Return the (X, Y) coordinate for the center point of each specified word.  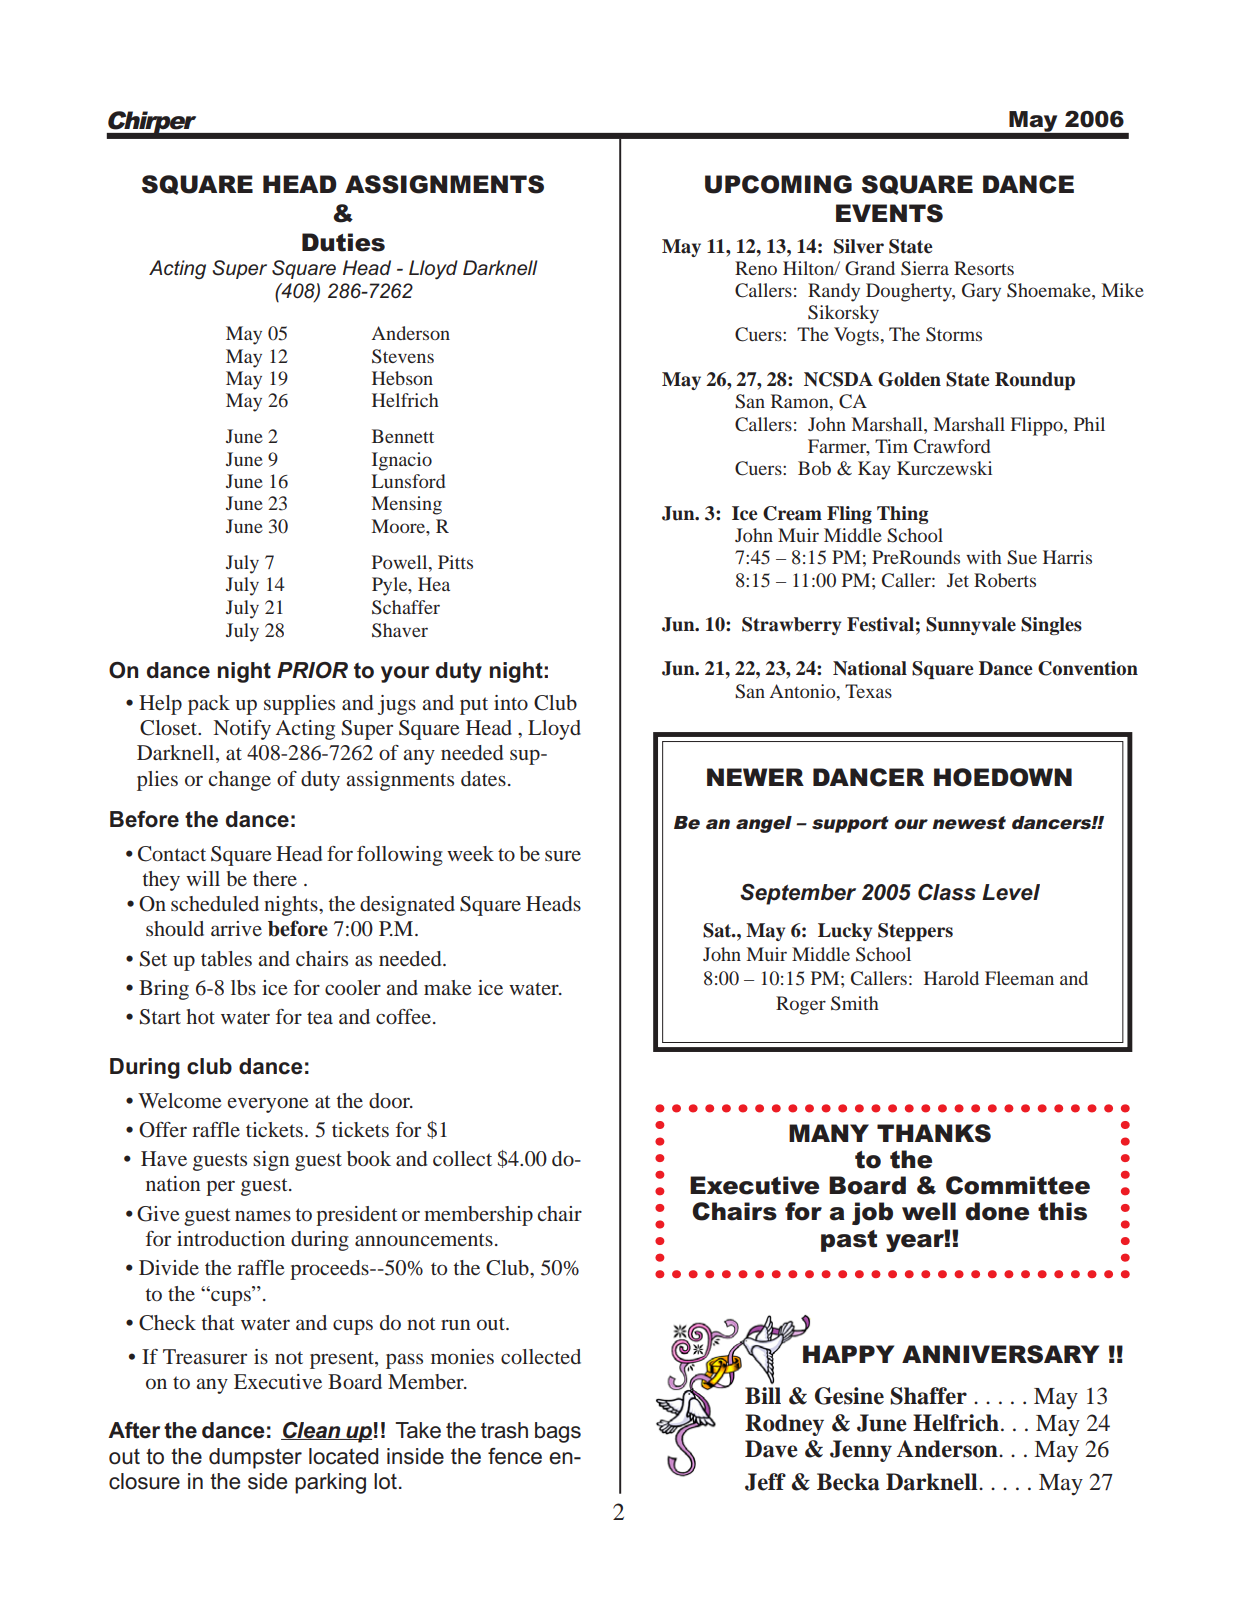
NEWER (755, 777)
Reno (756, 268)
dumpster (255, 1458)
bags (558, 1432)
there (275, 878)
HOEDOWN (1003, 777)
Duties (343, 242)
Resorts (984, 268)
